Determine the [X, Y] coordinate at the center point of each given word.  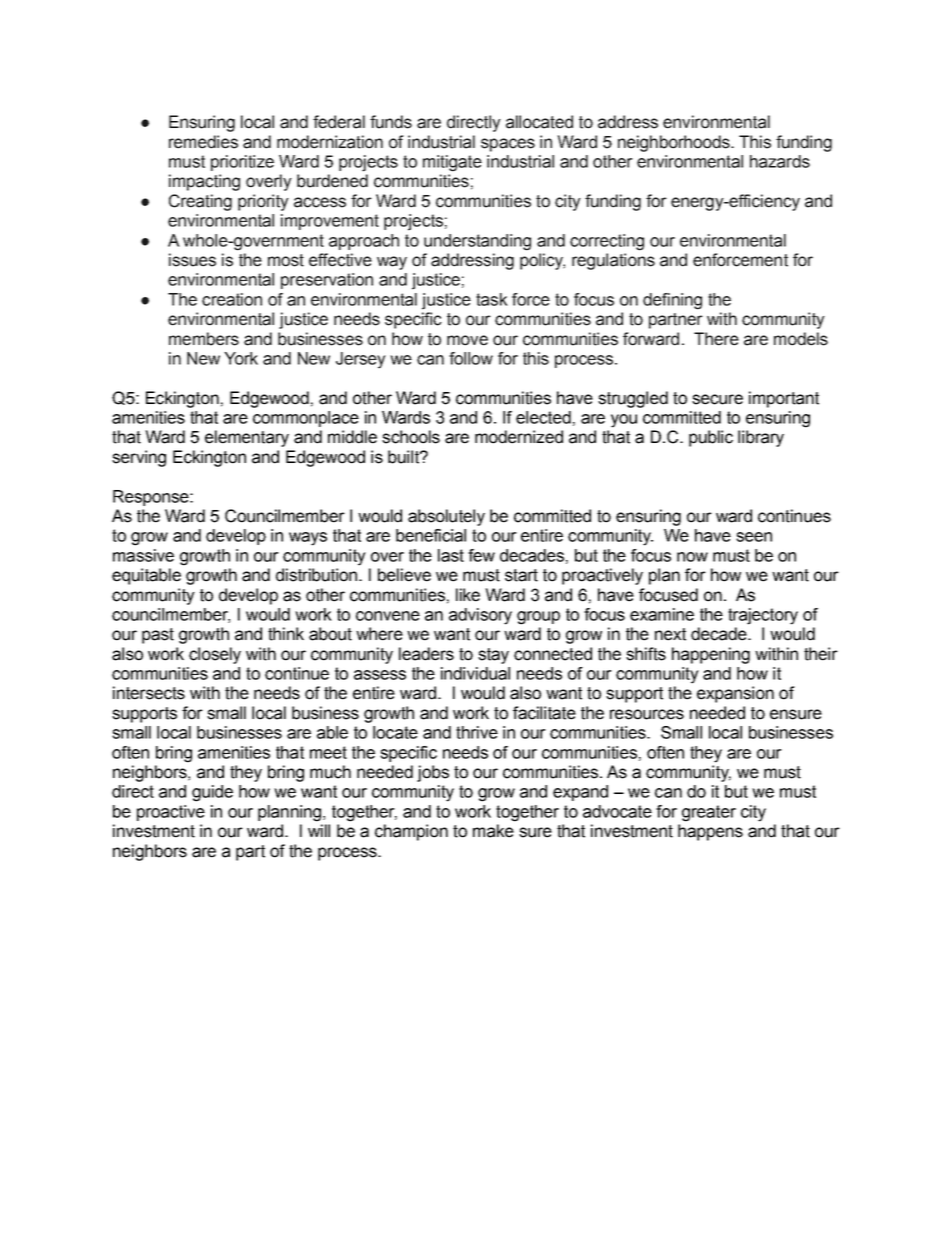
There [716, 339]
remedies [203, 142]
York [241, 358]
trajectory [763, 616]
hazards [780, 161]
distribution [316, 575]
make [493, 831]
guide [212, 793]
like [468, 595]
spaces [508, 145]
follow [471, 358]
